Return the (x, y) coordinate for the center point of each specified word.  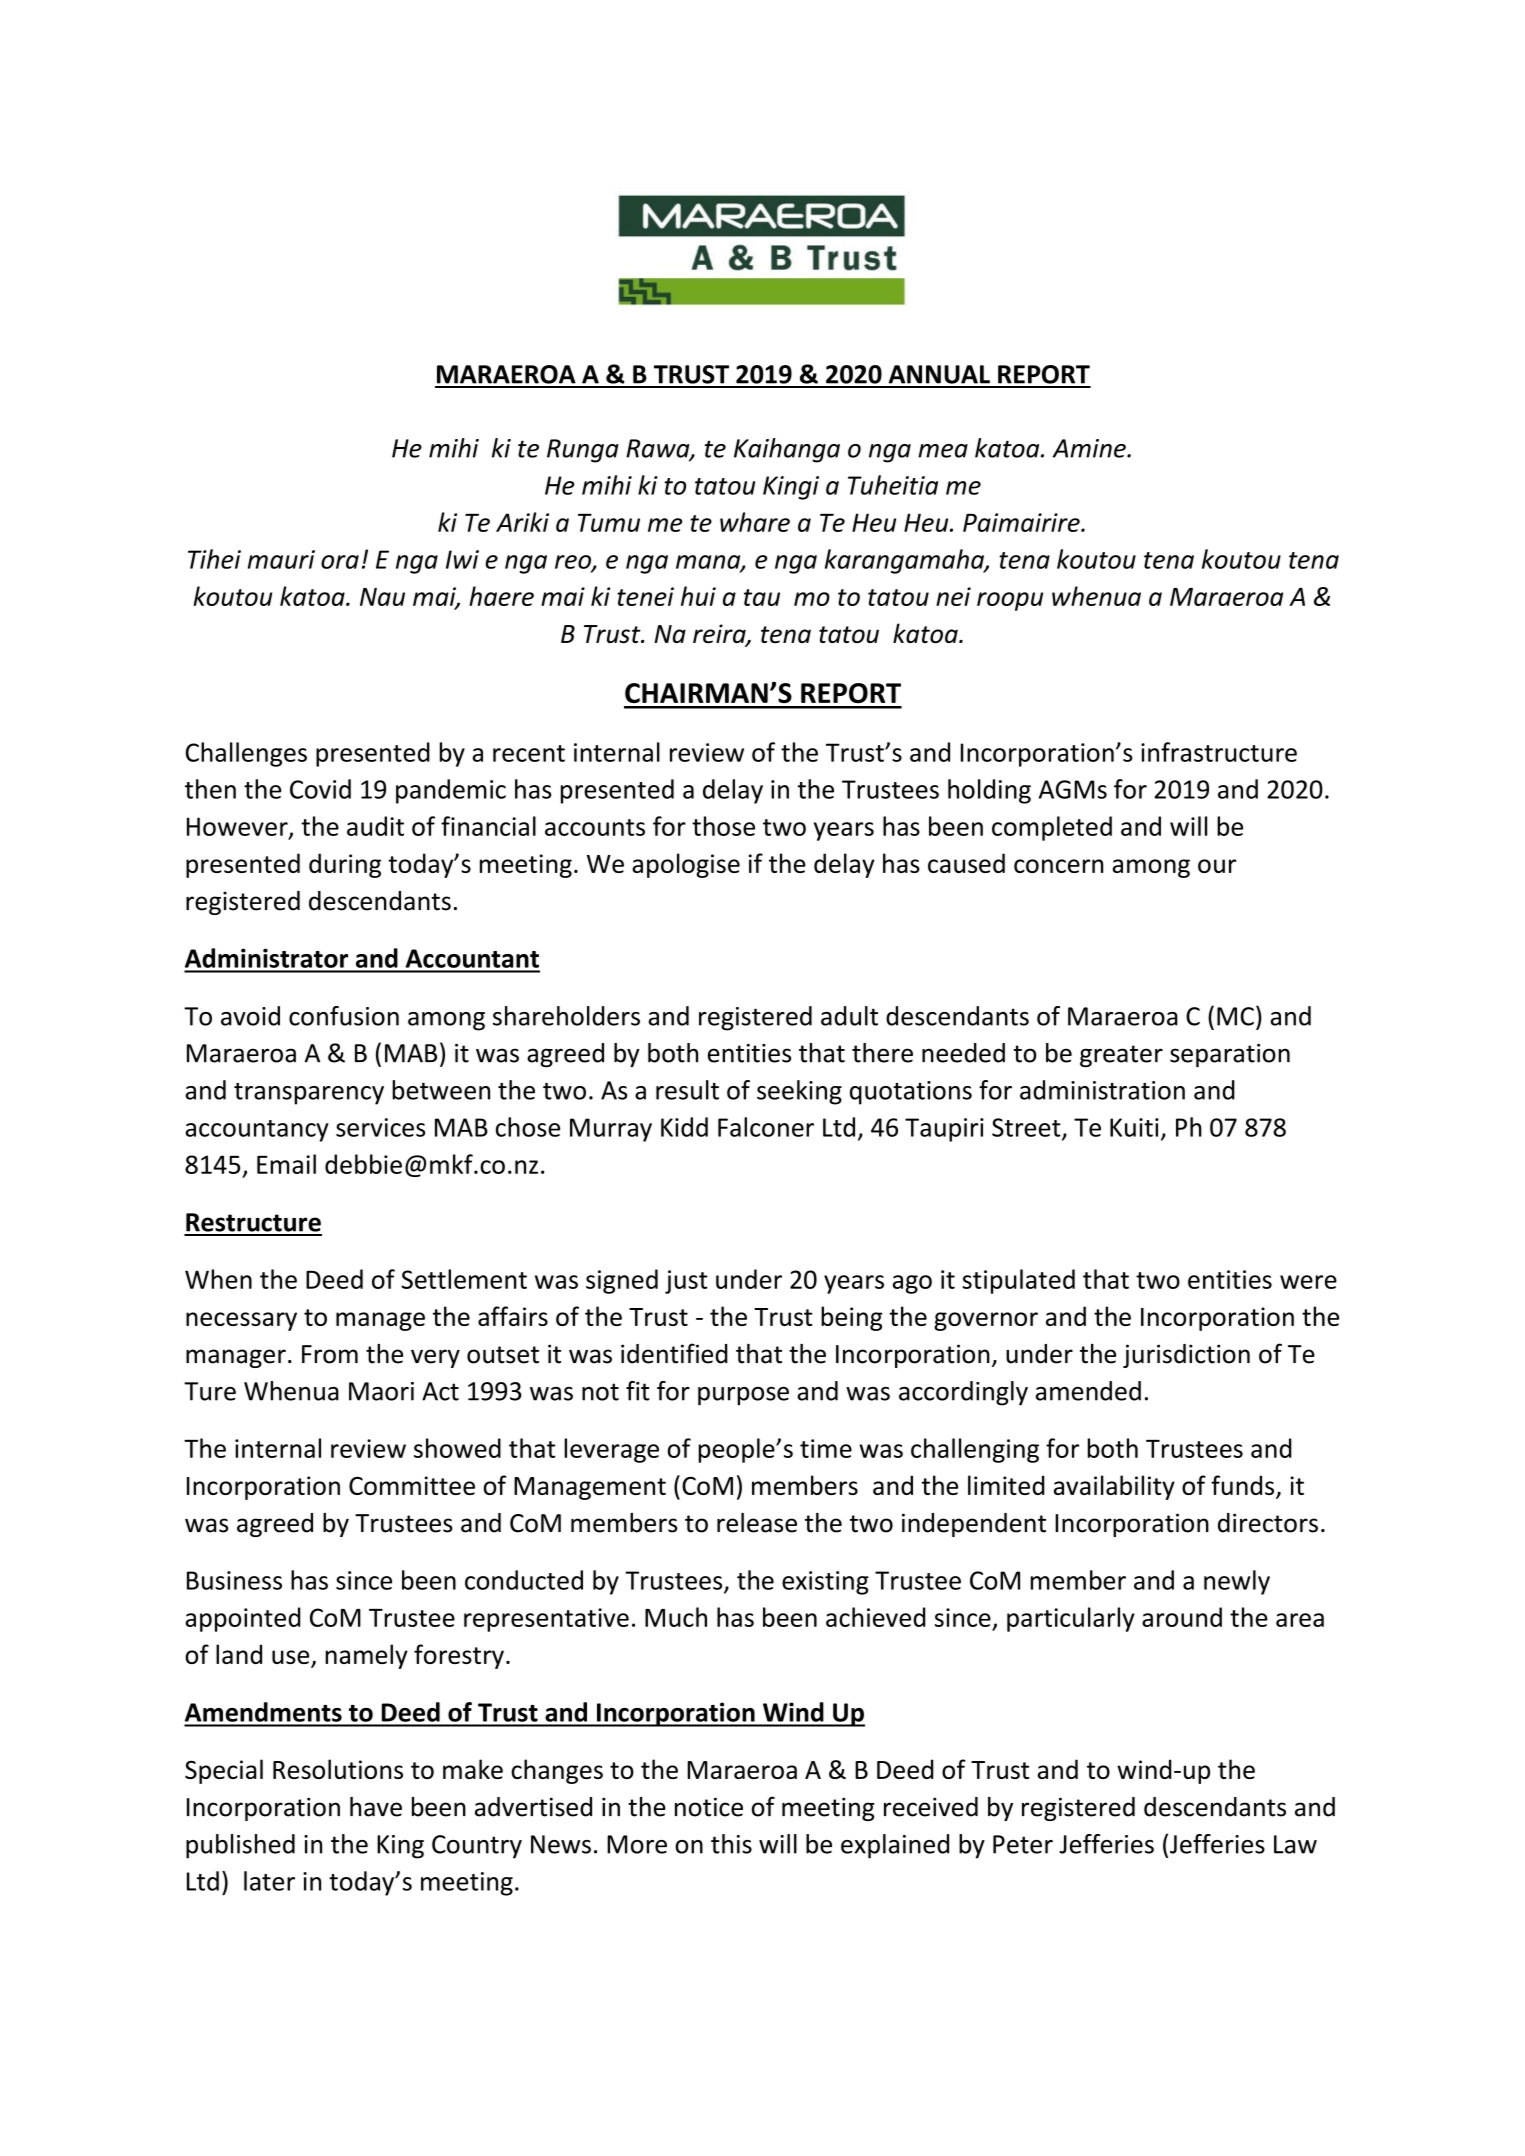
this (731, 1844)
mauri (281, 559)
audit (375, 826)
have (376, 1807)
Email (286, 1164)
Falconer (766, 1127)
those (723, 826)
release (757, 1523)
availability (1114, 1487)
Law (1295, 1844)
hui (698, 596)
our (1217, 866)
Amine (1090, 448)
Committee (412, 1485)
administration (1102, 1090)
